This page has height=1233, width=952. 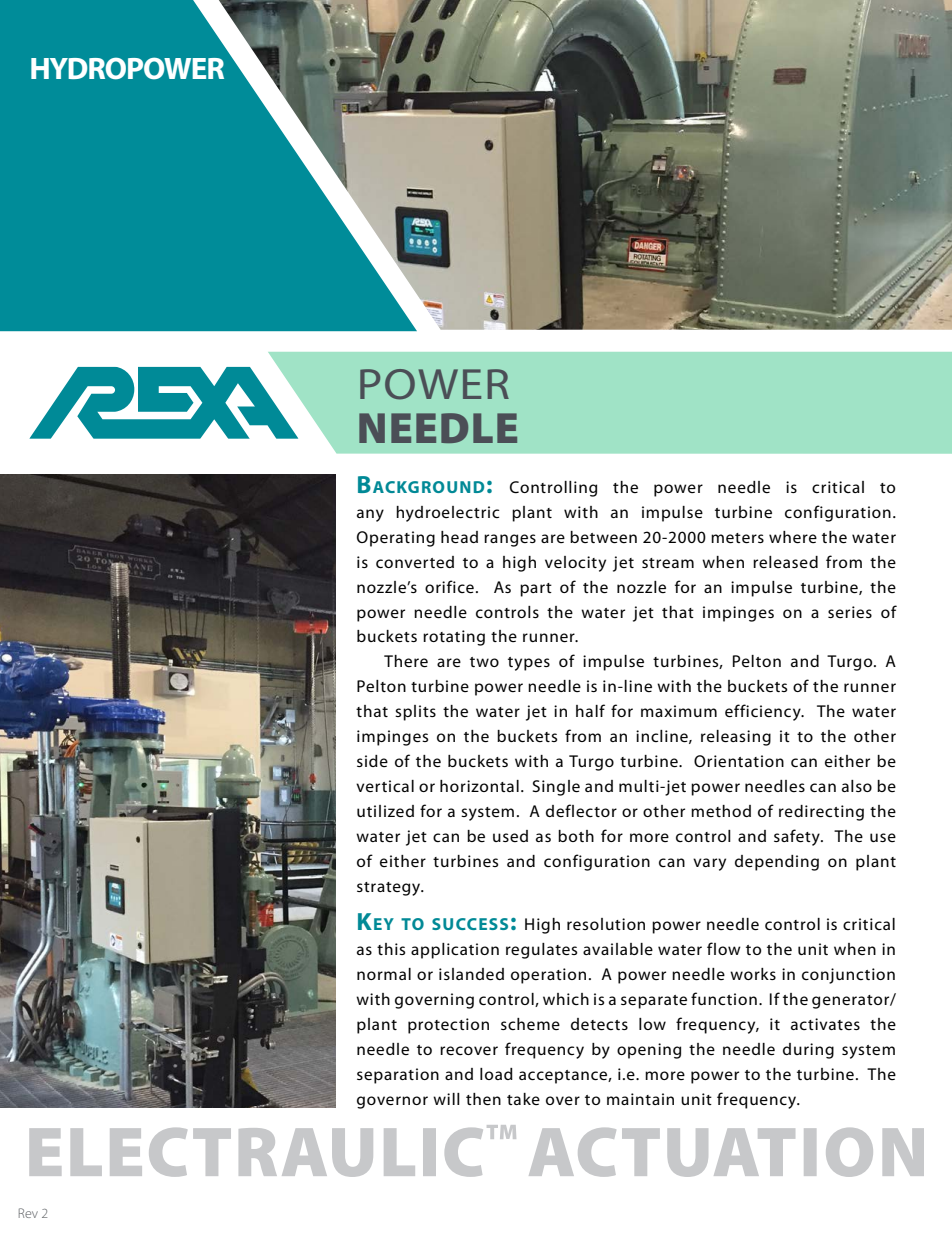 I want to click on meters, so click(x=737, y=538).
